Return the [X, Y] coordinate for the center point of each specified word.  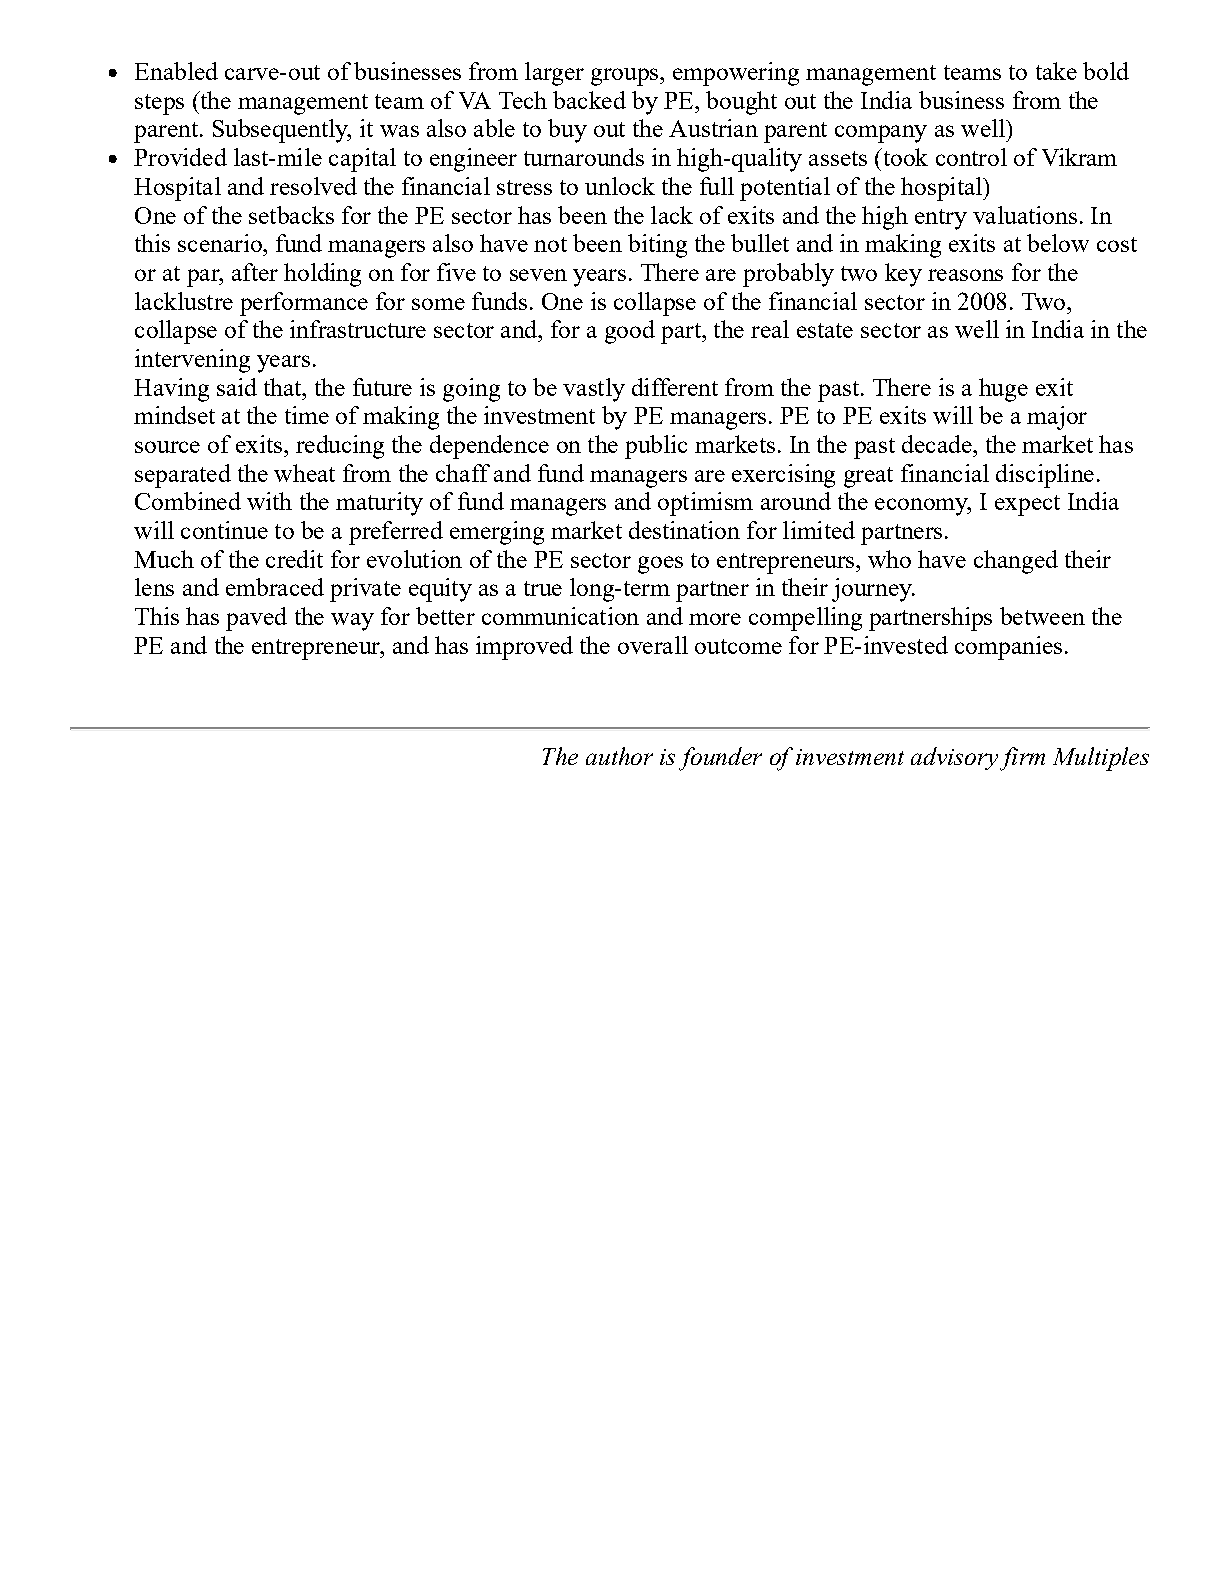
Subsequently [281, 131]
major [1057, 418]
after [255, 272]
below [1058, 243]
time [307, 415]
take [1056, 71]
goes [660, 565]
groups [626, 77]
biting [657, 246]
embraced [275, 587]
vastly [594, 390]
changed [1016, 562]
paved [256, 619]
